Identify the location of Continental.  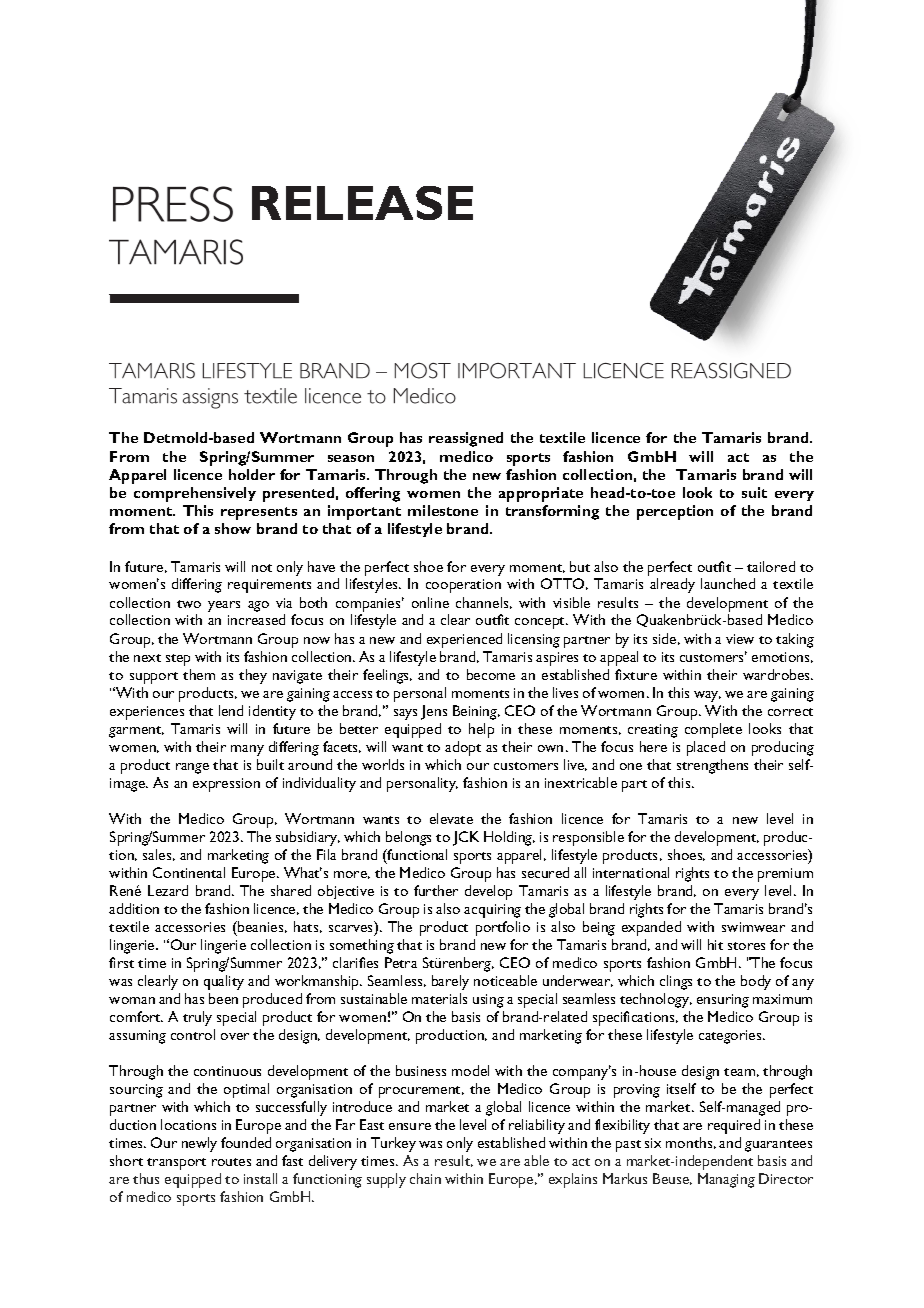
(189, 872).
